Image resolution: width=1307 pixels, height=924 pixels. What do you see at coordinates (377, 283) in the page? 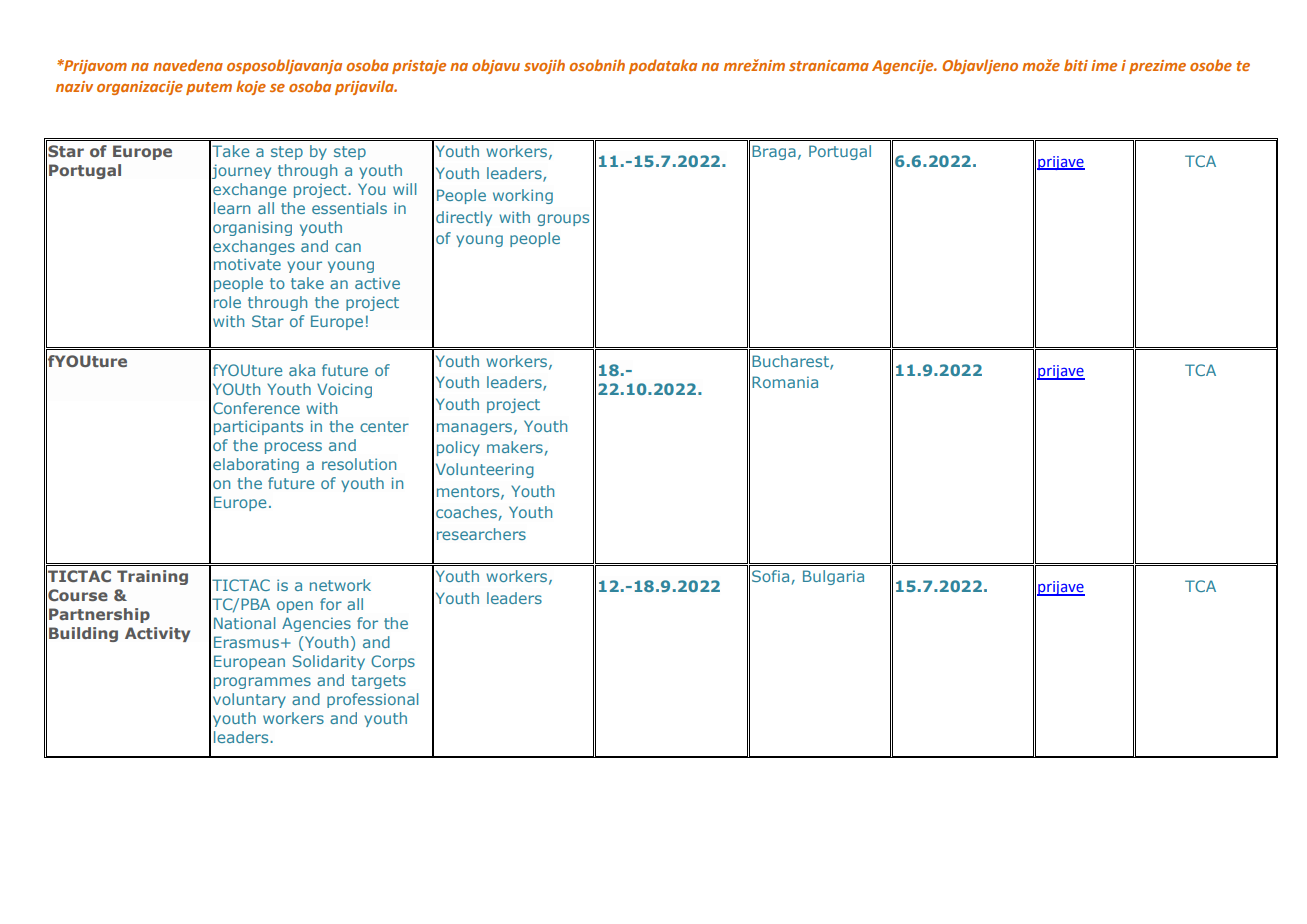
I see `active` at bounding box center [377, 283].
